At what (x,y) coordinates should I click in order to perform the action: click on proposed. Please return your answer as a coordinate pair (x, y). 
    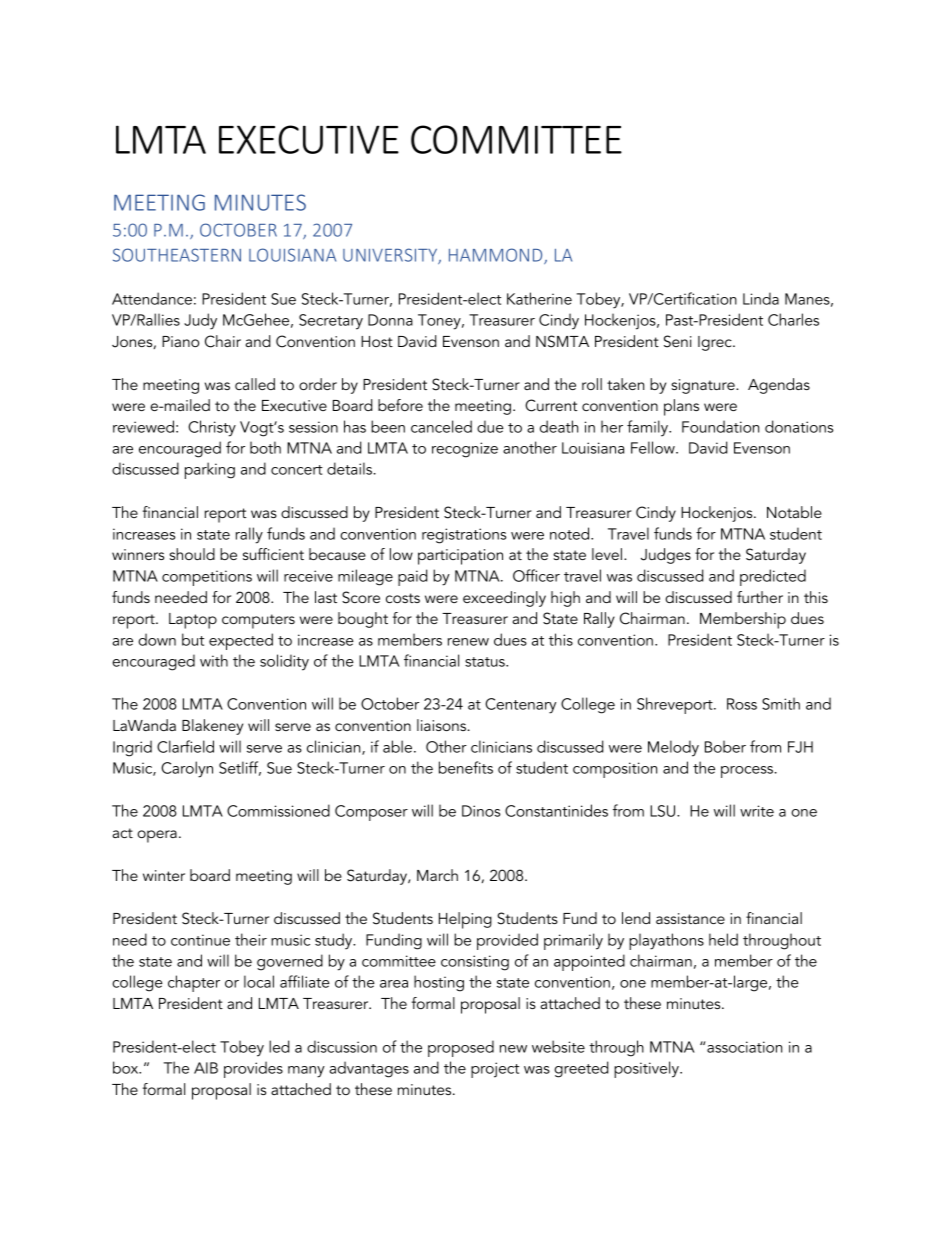
    Looking at the image, I should click on (461, 1048).
